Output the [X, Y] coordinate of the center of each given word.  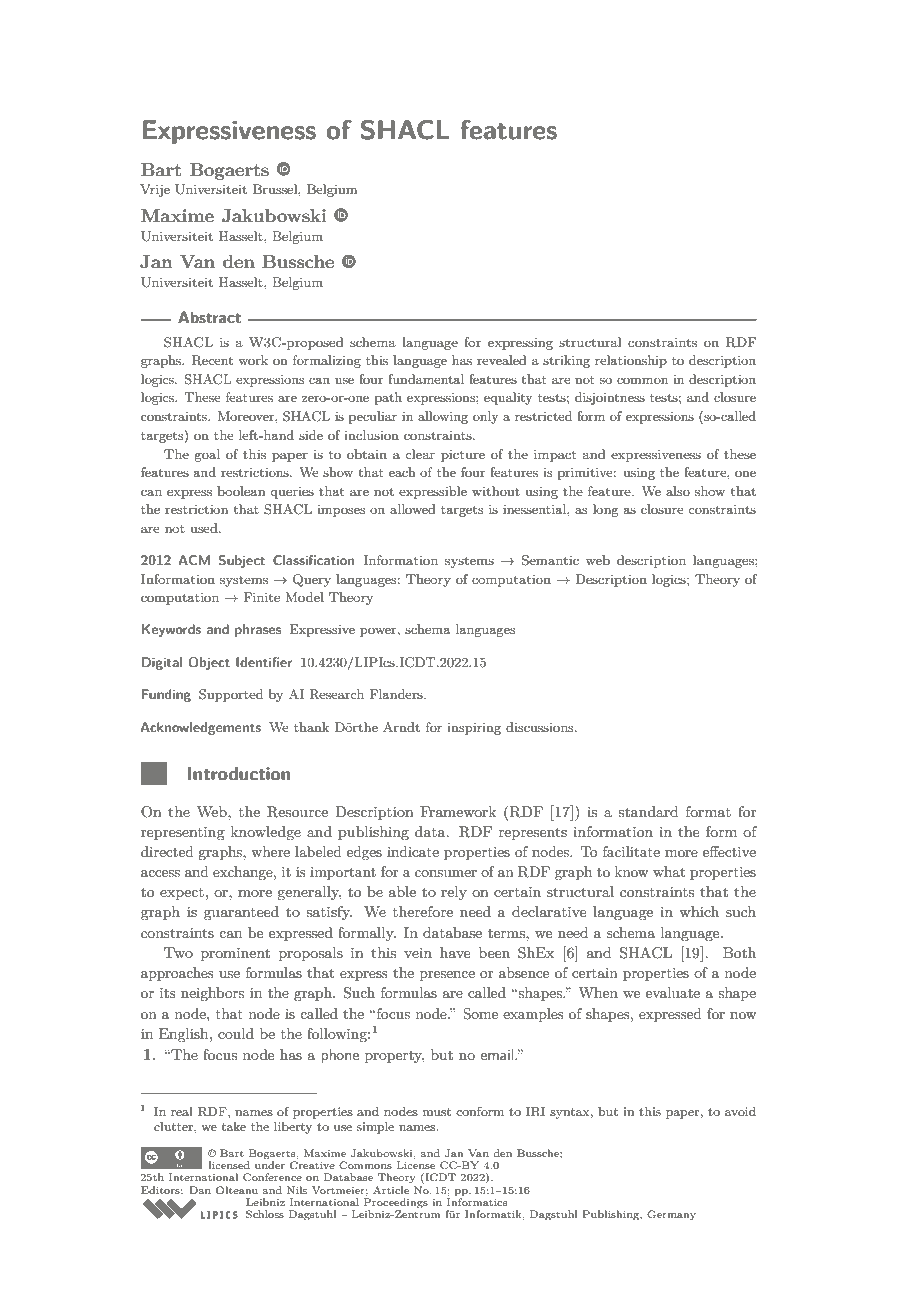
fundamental [426, 379]
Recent [212, 360]
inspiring [474, 729]
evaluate [673, 992]
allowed [413, 509]
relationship [631, 361]
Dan [200, 1190]
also [678, 491]
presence [447, 976]
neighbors [212, 994]
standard [648, 811]
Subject [241, 561]
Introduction [239, 774]
